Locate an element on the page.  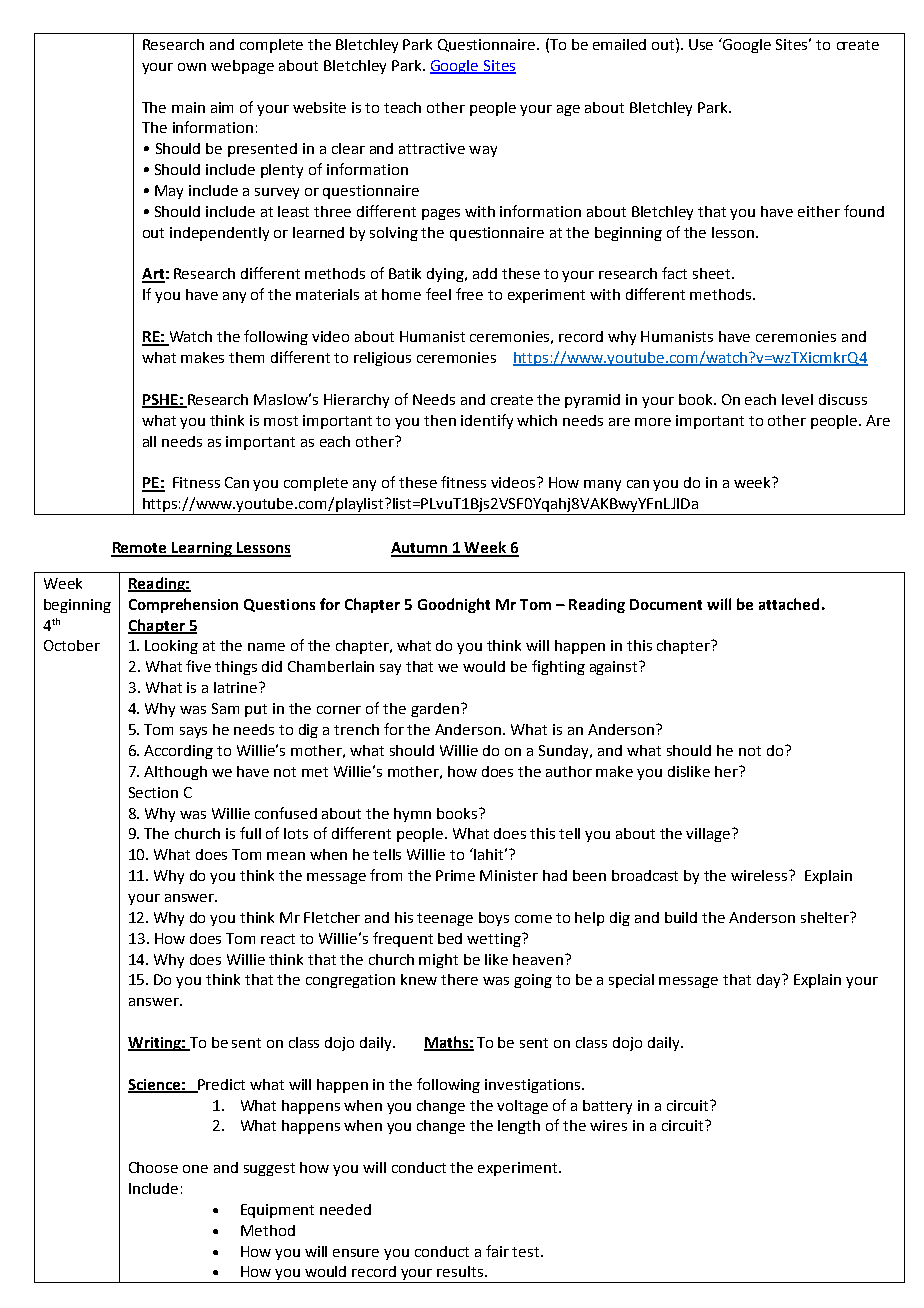
way is located at coordinates (483, 151).
